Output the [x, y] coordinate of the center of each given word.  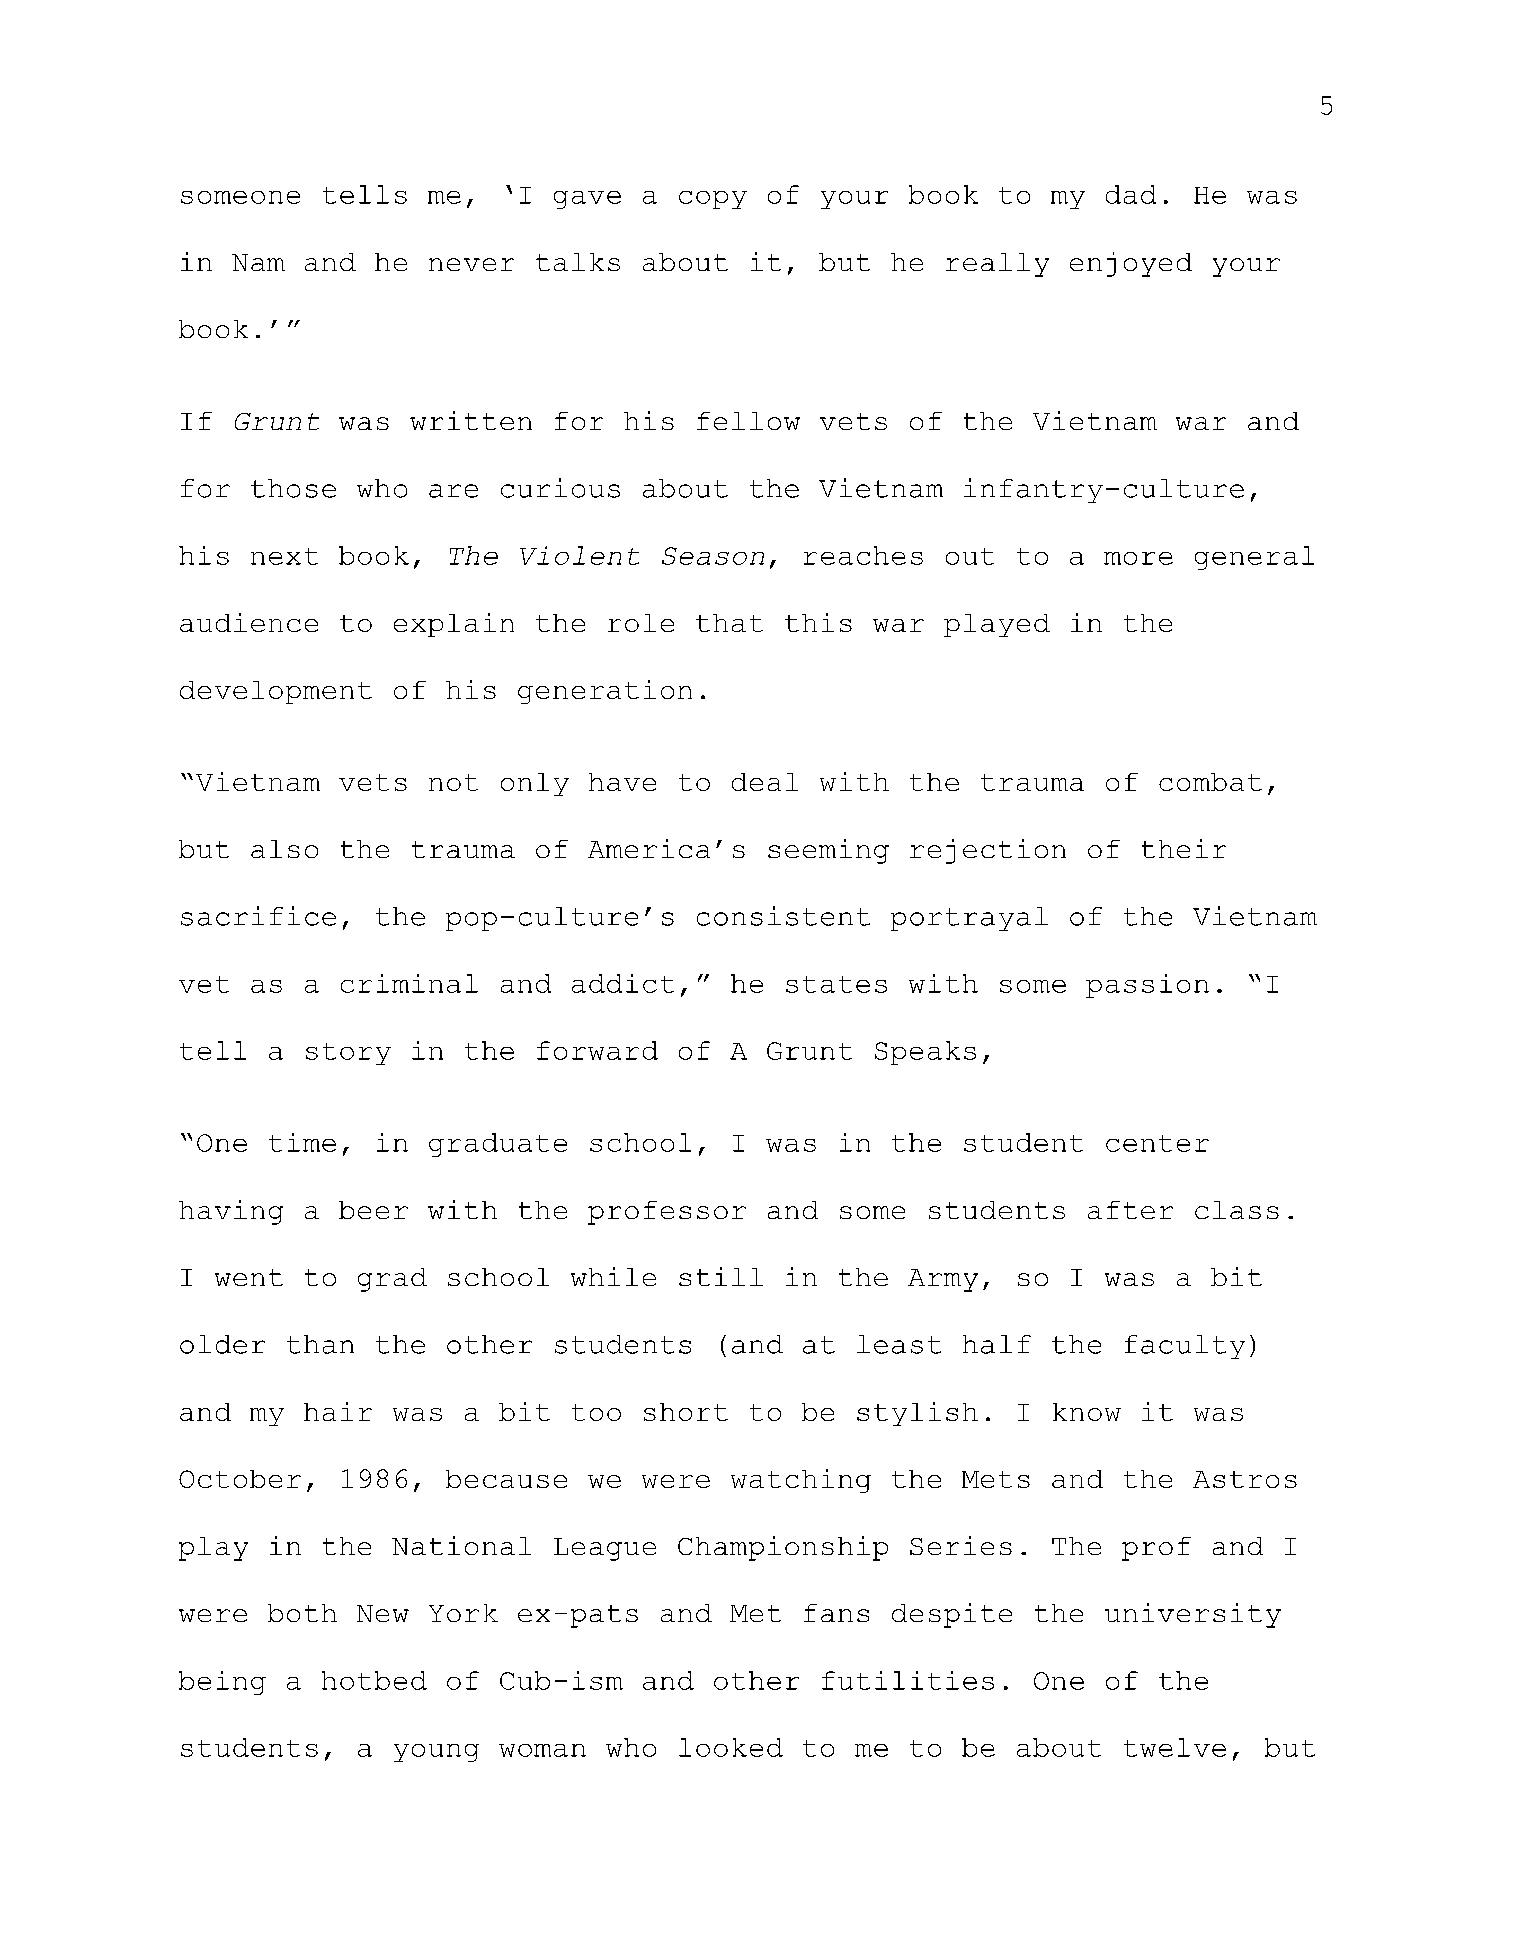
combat [1210, 782]
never [471, 264]
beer [373, 1210]
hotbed [374, 1680]
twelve [1175, 1747]
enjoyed [1131, 264]
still [721, 1276]
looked [731, 1747]
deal [765, 782]
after [1130, 1210]
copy [713, 200]
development [276, 692]
